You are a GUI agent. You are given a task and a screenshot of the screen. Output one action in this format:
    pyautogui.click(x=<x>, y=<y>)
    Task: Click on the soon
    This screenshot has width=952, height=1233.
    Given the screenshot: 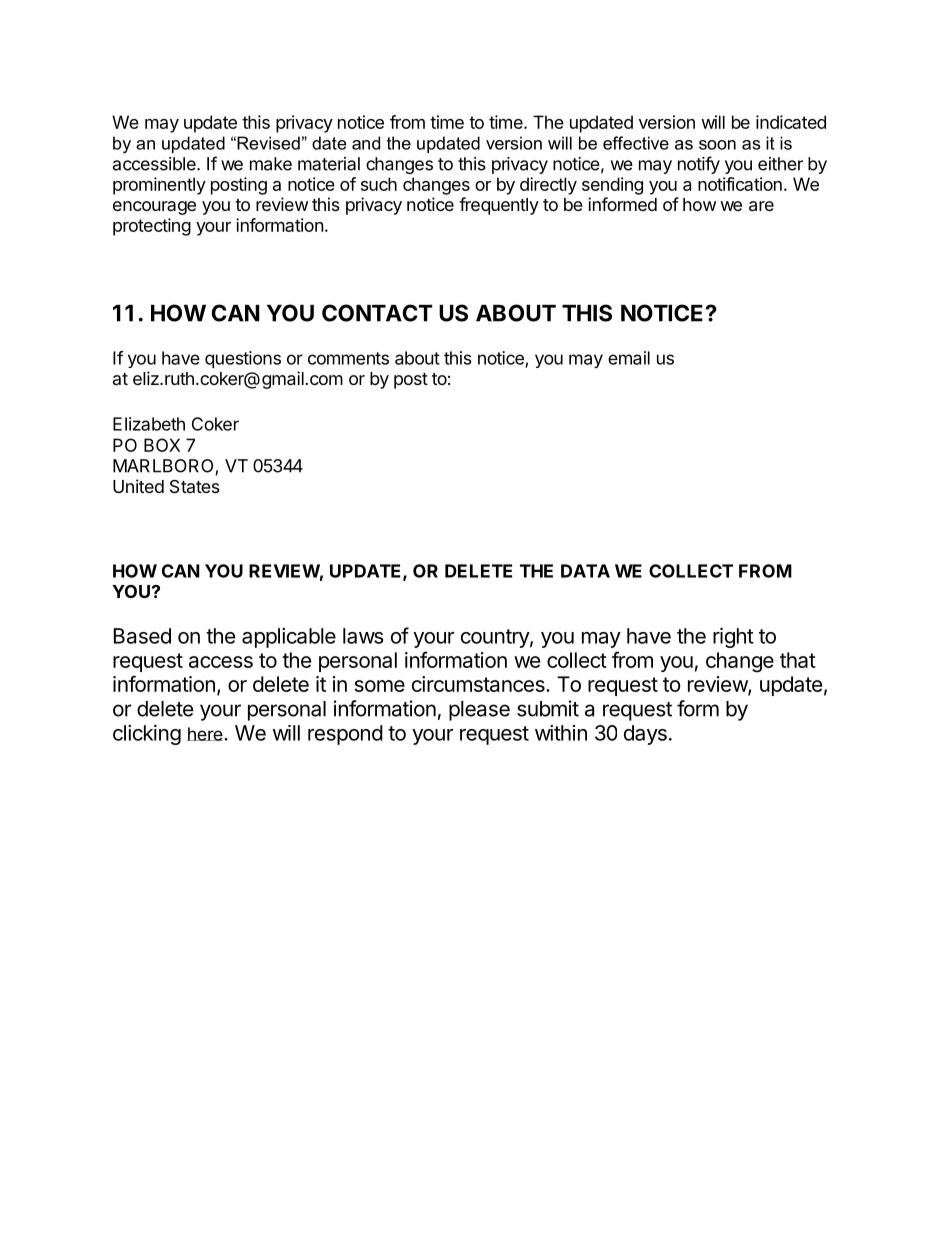 What is the action you would take?
    pyautogui.click(x=717, y=145)
